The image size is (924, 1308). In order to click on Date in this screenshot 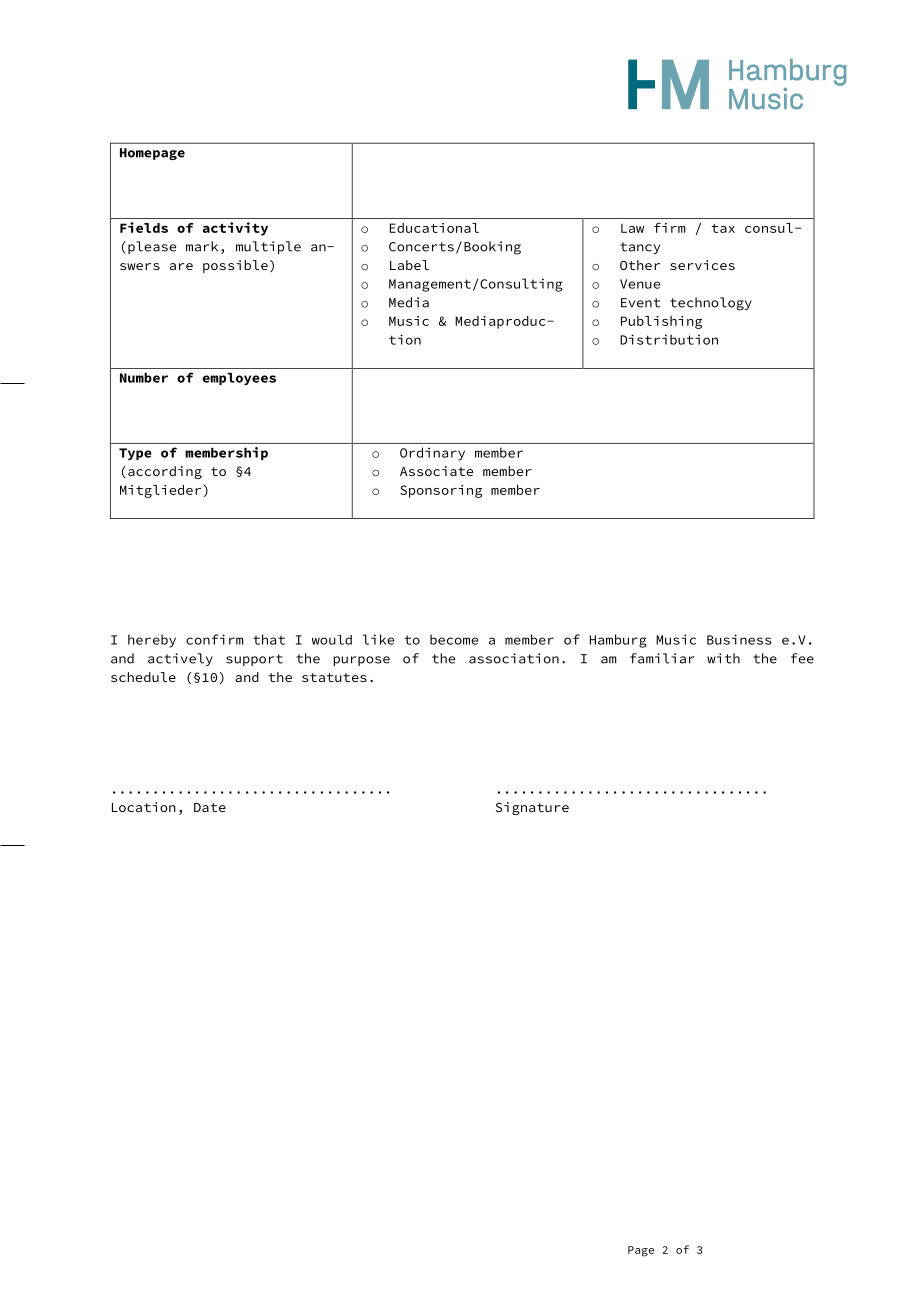, I will do `click(210, 807)`.
